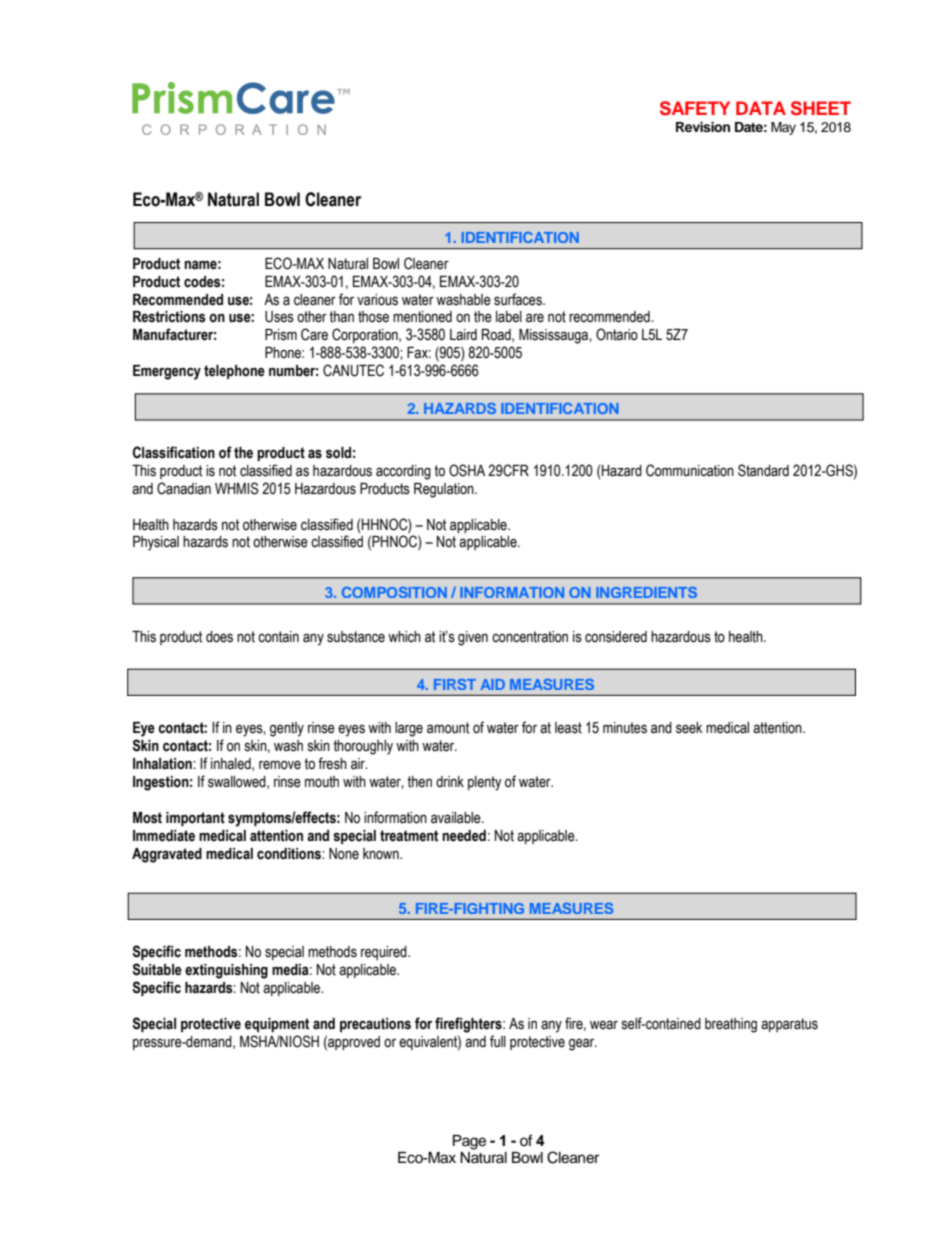 Image resolution: width=952 pixels, height=1233 pixels. Describe the element at coordinates (519, 299) in the screenshot. I see `surfaces` at that location.
